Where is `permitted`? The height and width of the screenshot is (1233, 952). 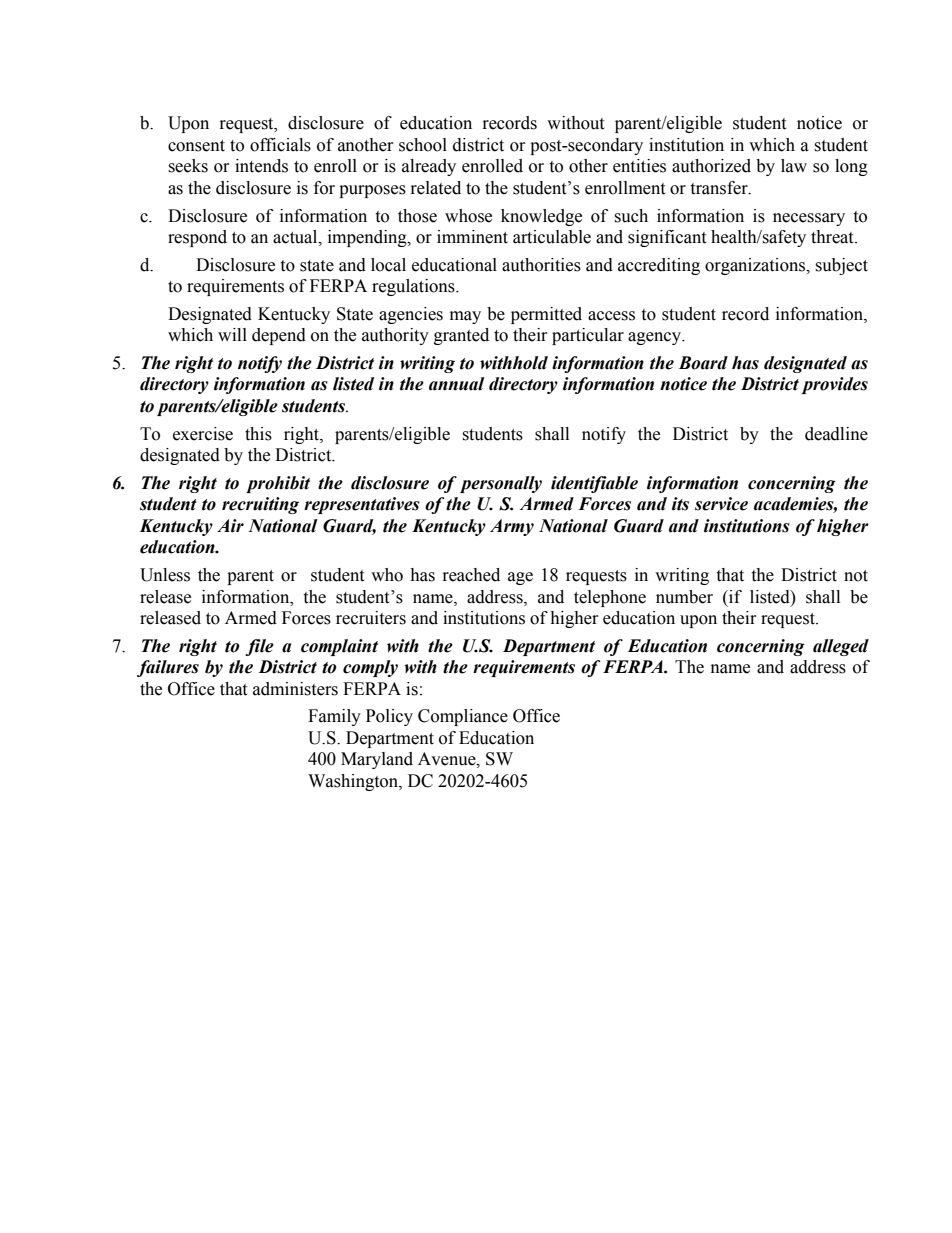 permitted is located at coordinates (546, 315).
